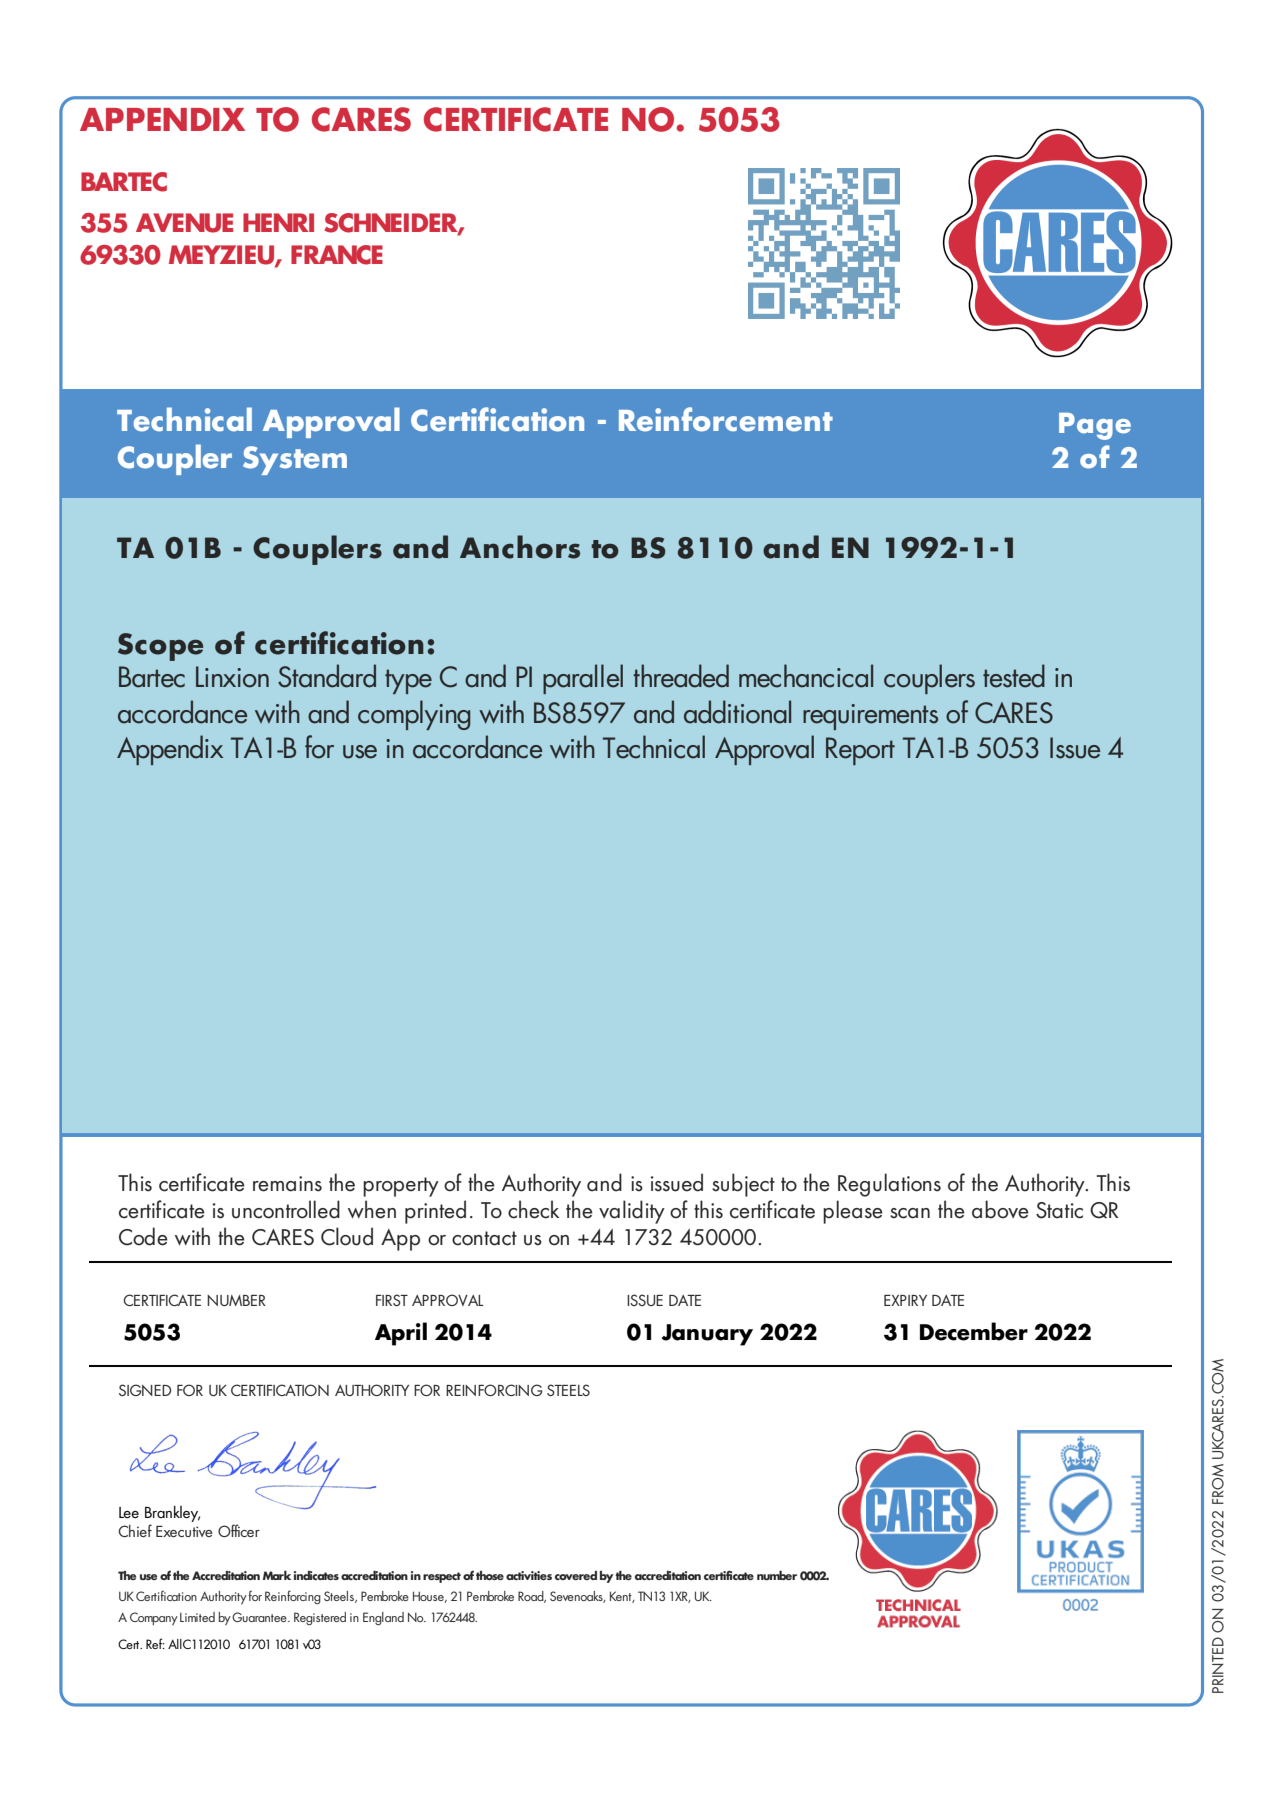  I want to click on Page, so click(1095, 426).
